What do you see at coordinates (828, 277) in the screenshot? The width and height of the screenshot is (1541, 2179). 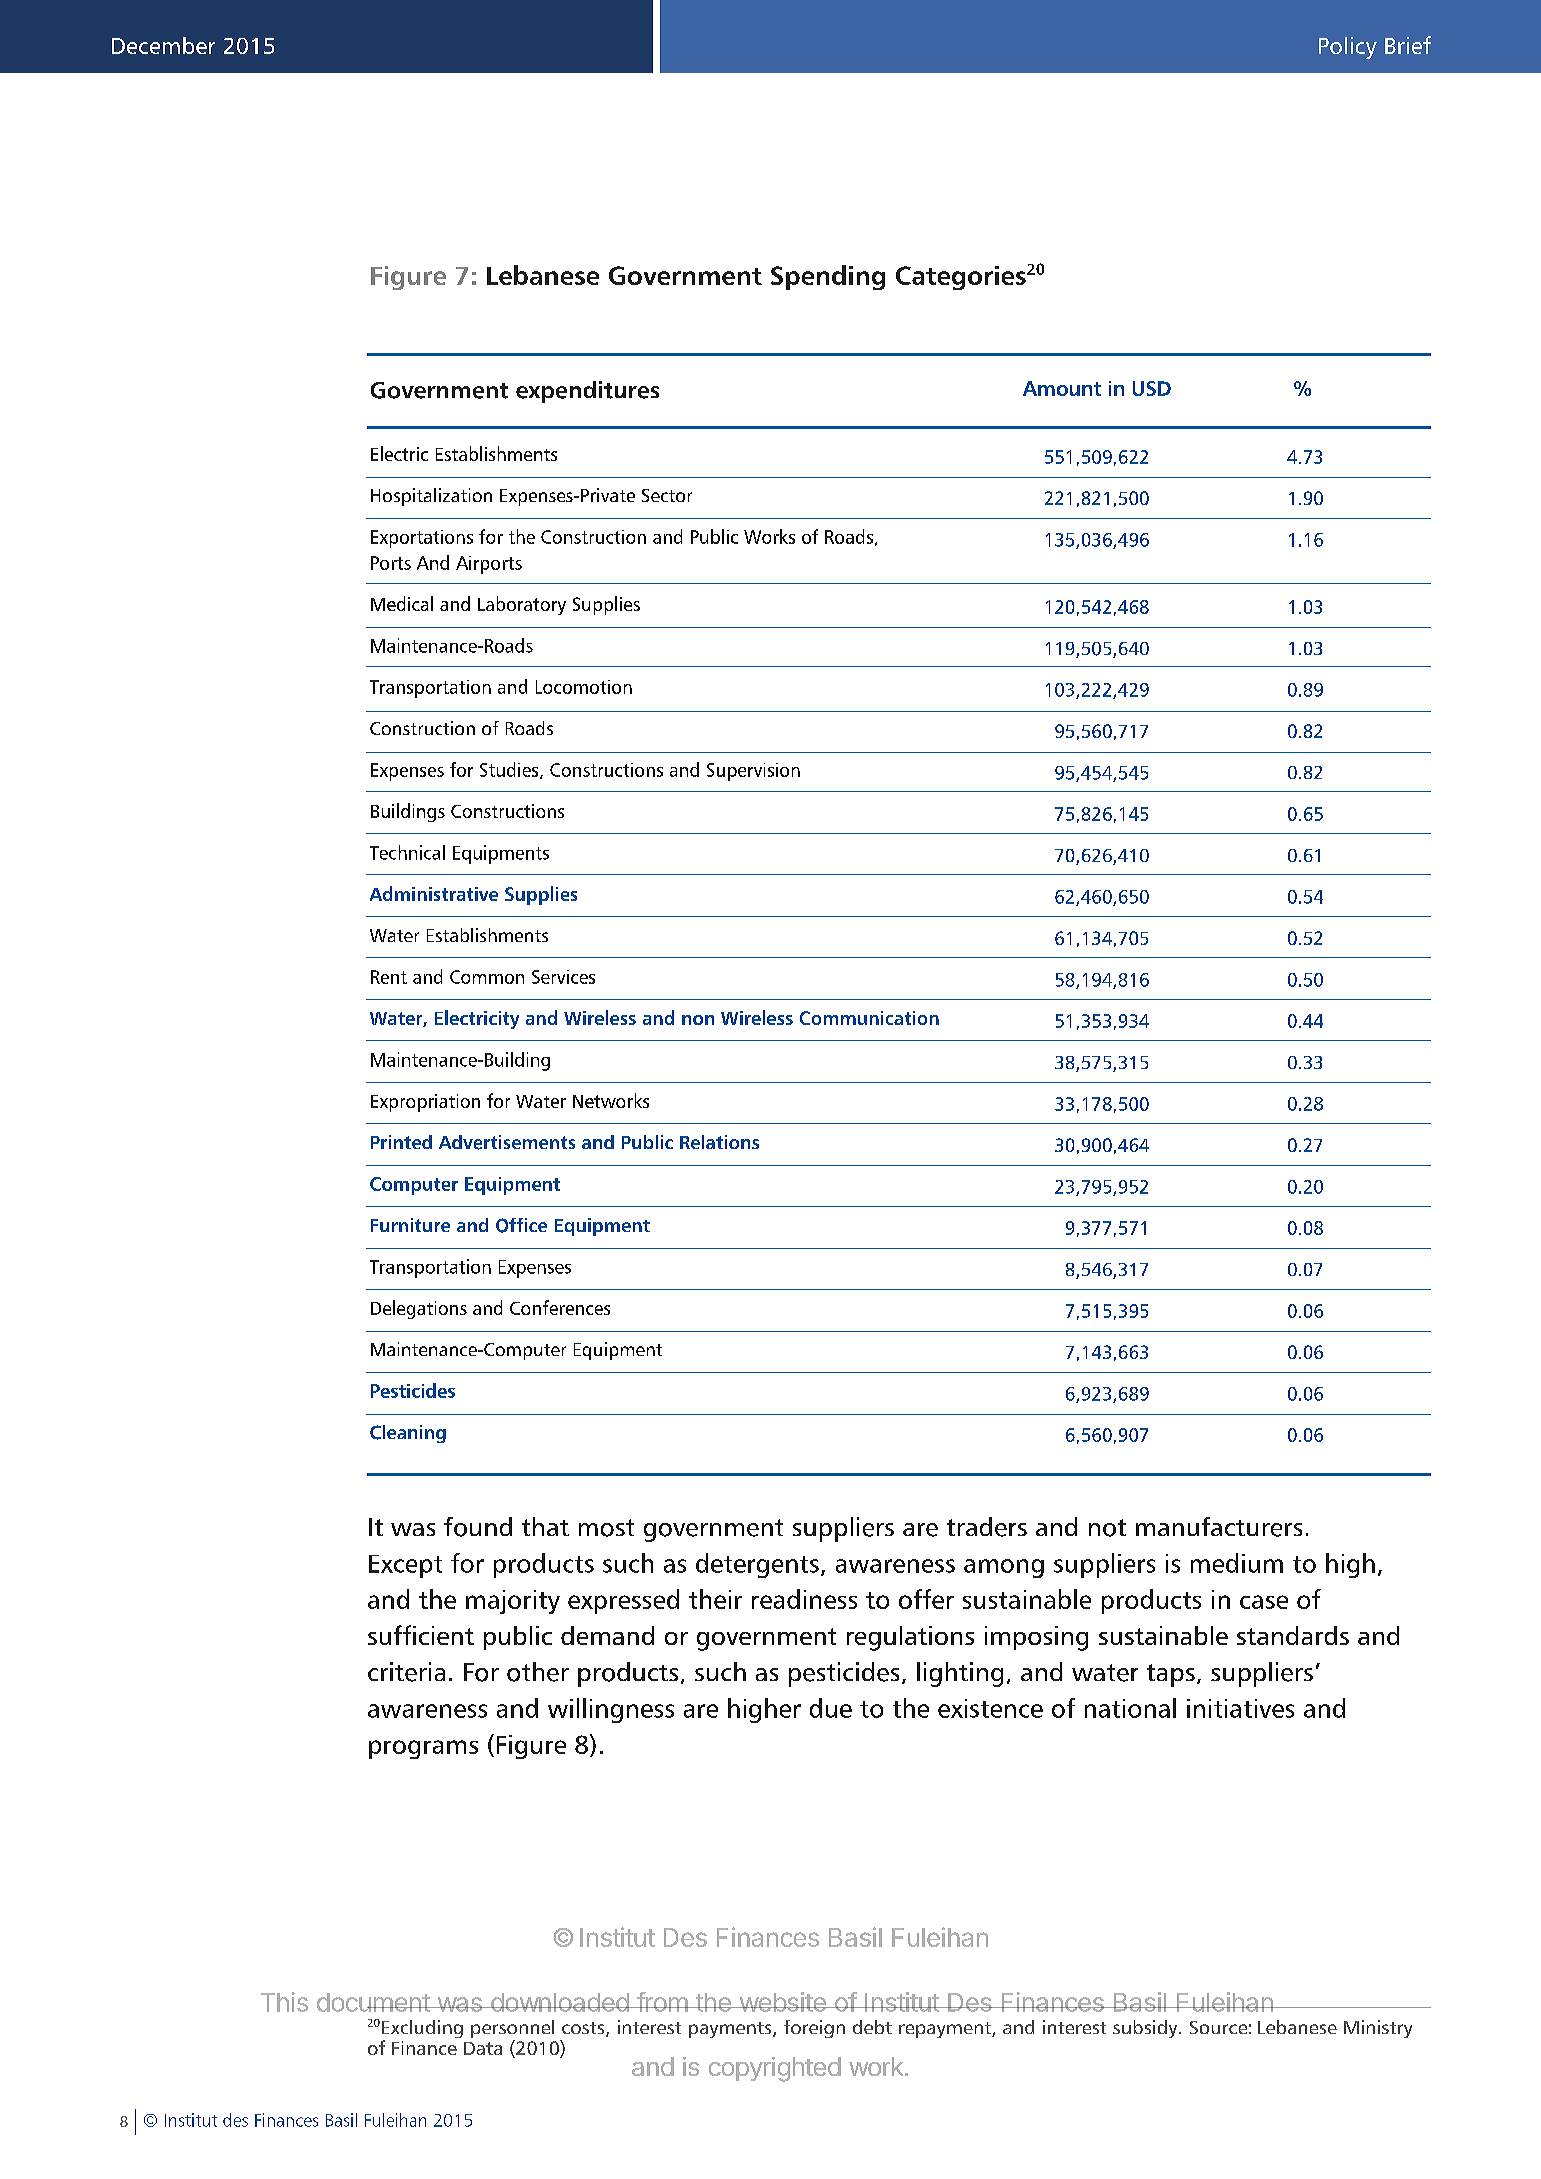 I see `Spending` at bounding box center [828, 277].
